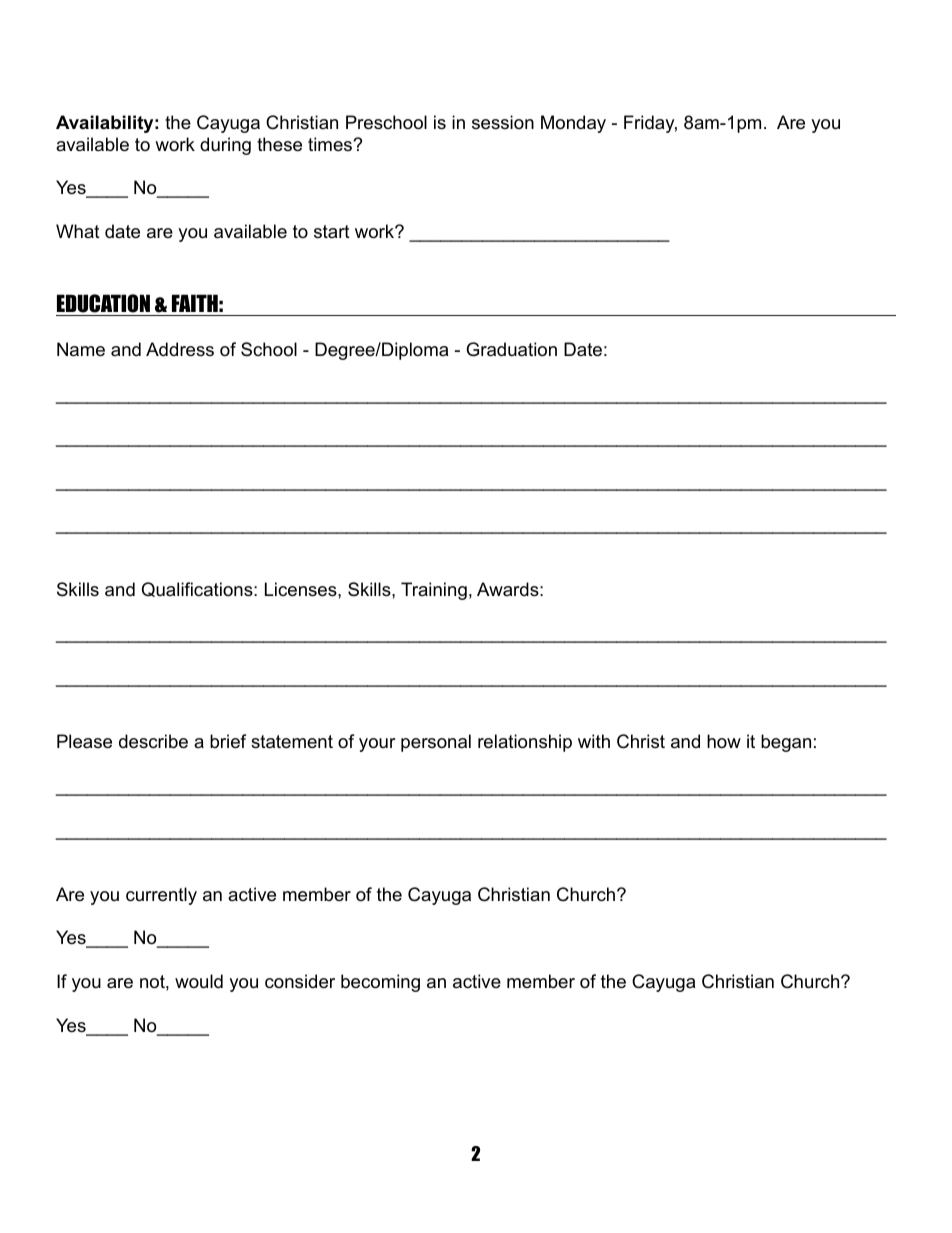  Describe the element at coordinates (573, 124) in the screenshot. I see `Monday` at that location.
